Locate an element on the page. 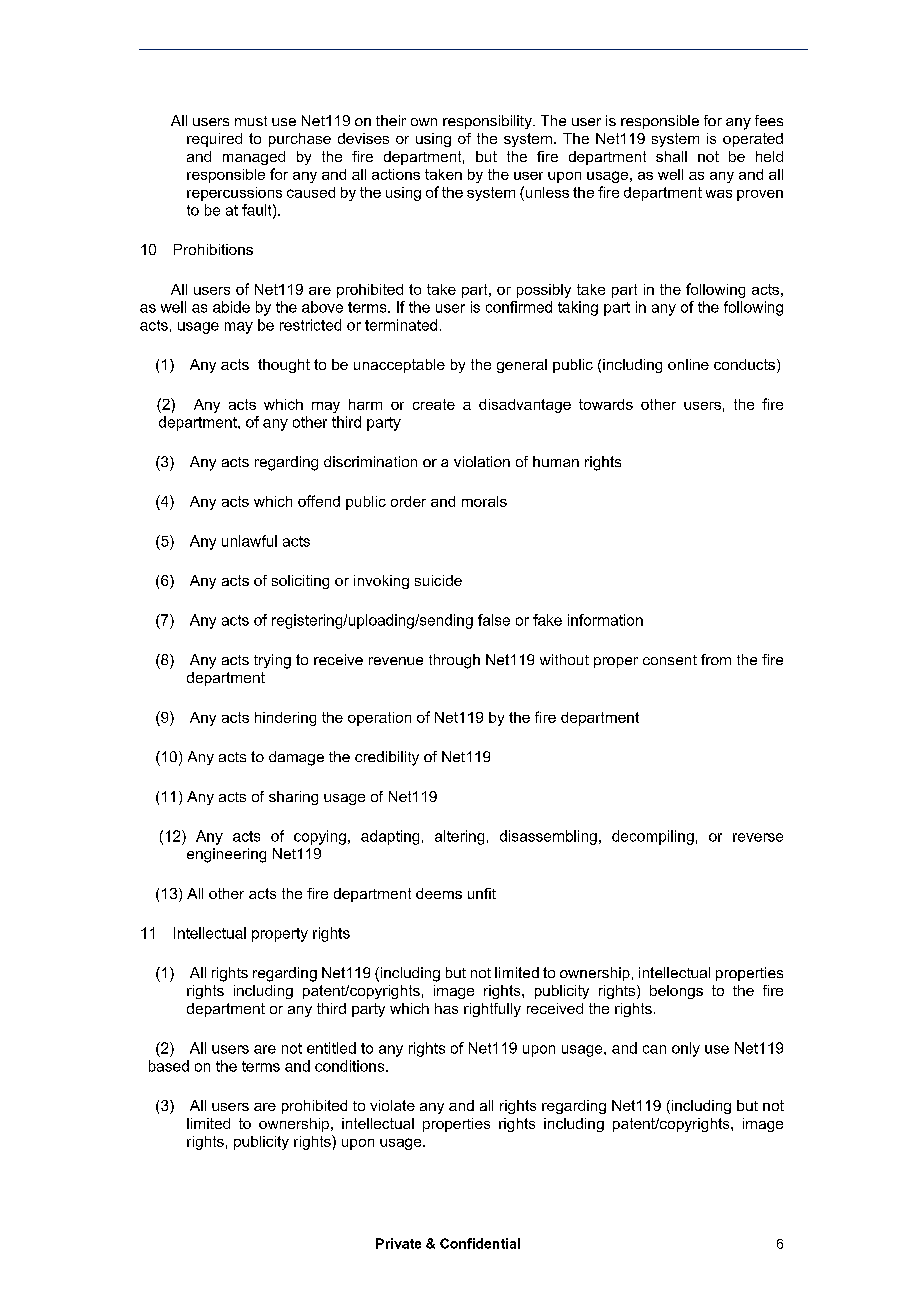 The height and width of the document is (1308, 924). reverse is located at coordinates (758, 837).
